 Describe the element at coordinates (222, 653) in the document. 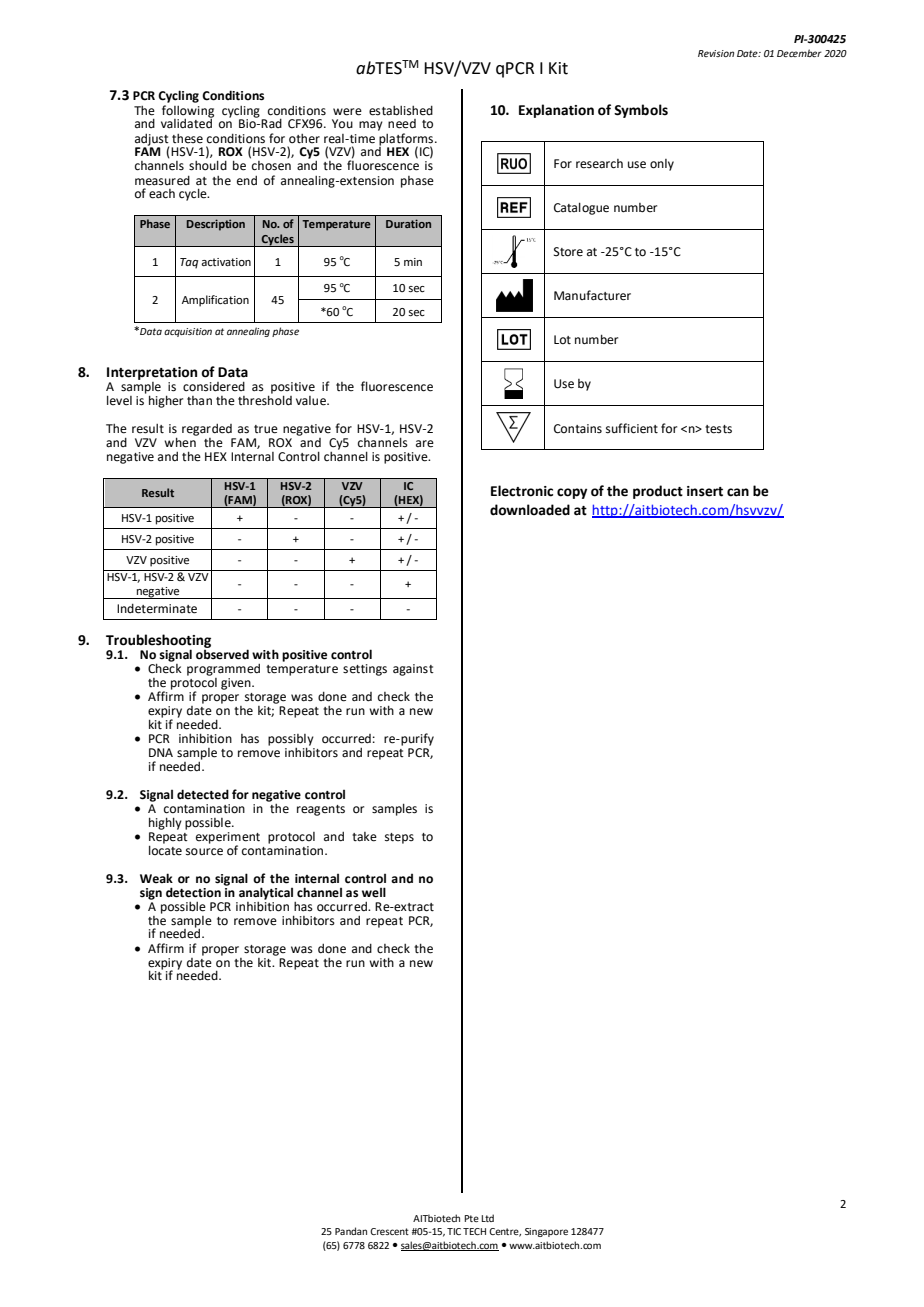

I see `observed` at that location.
